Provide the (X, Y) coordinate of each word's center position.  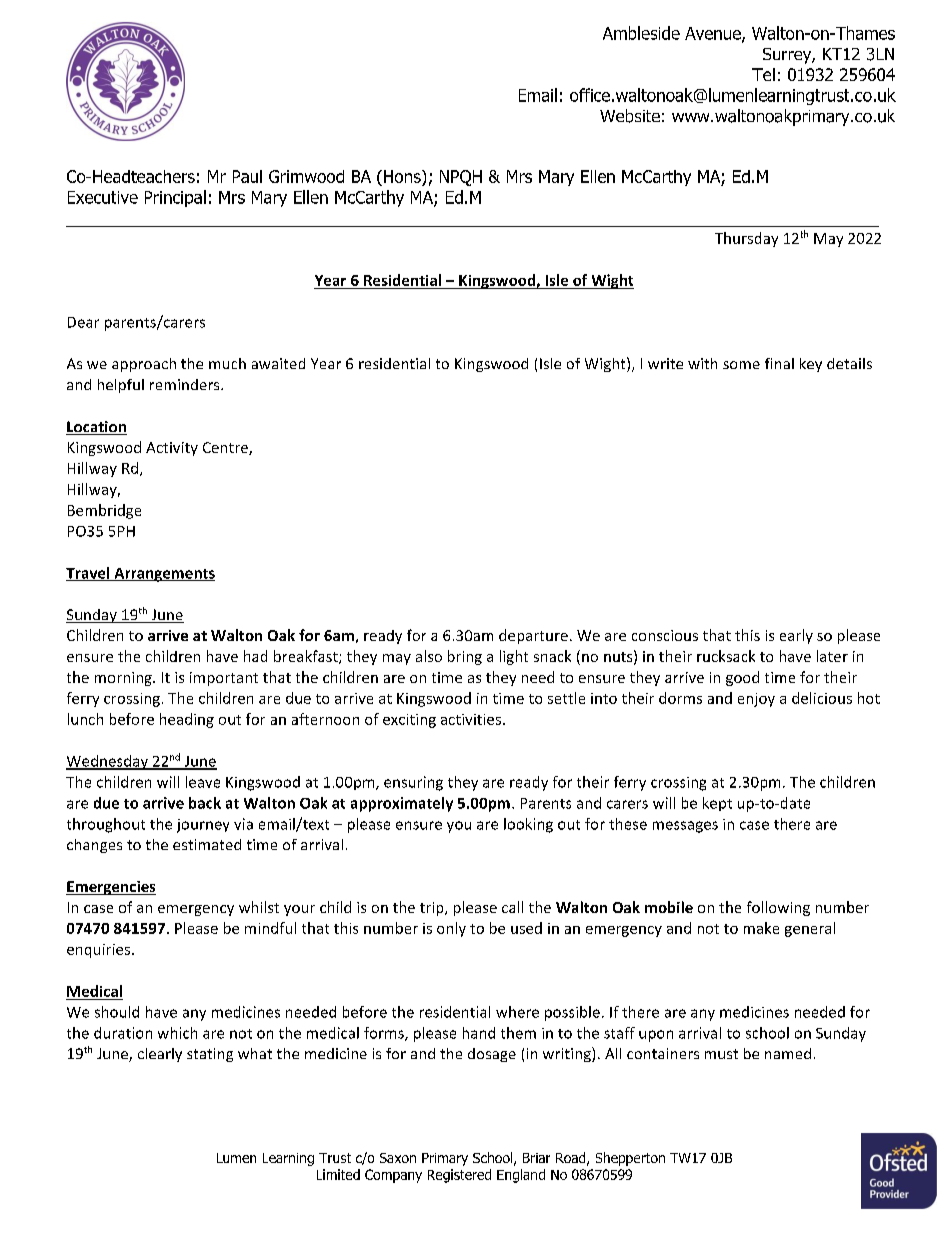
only (451, 929)
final (779, 363)
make (761, 928)
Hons (403, 176)
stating (210, 1055)
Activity (172, 449)
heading (187, 720)
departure (533, 636)
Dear (83, 322)
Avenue (714, 34)
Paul (247, 176)
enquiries (100, 951)
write (665, 363)
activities (471, 719)
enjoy (756, 700)
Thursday (746, 239)
